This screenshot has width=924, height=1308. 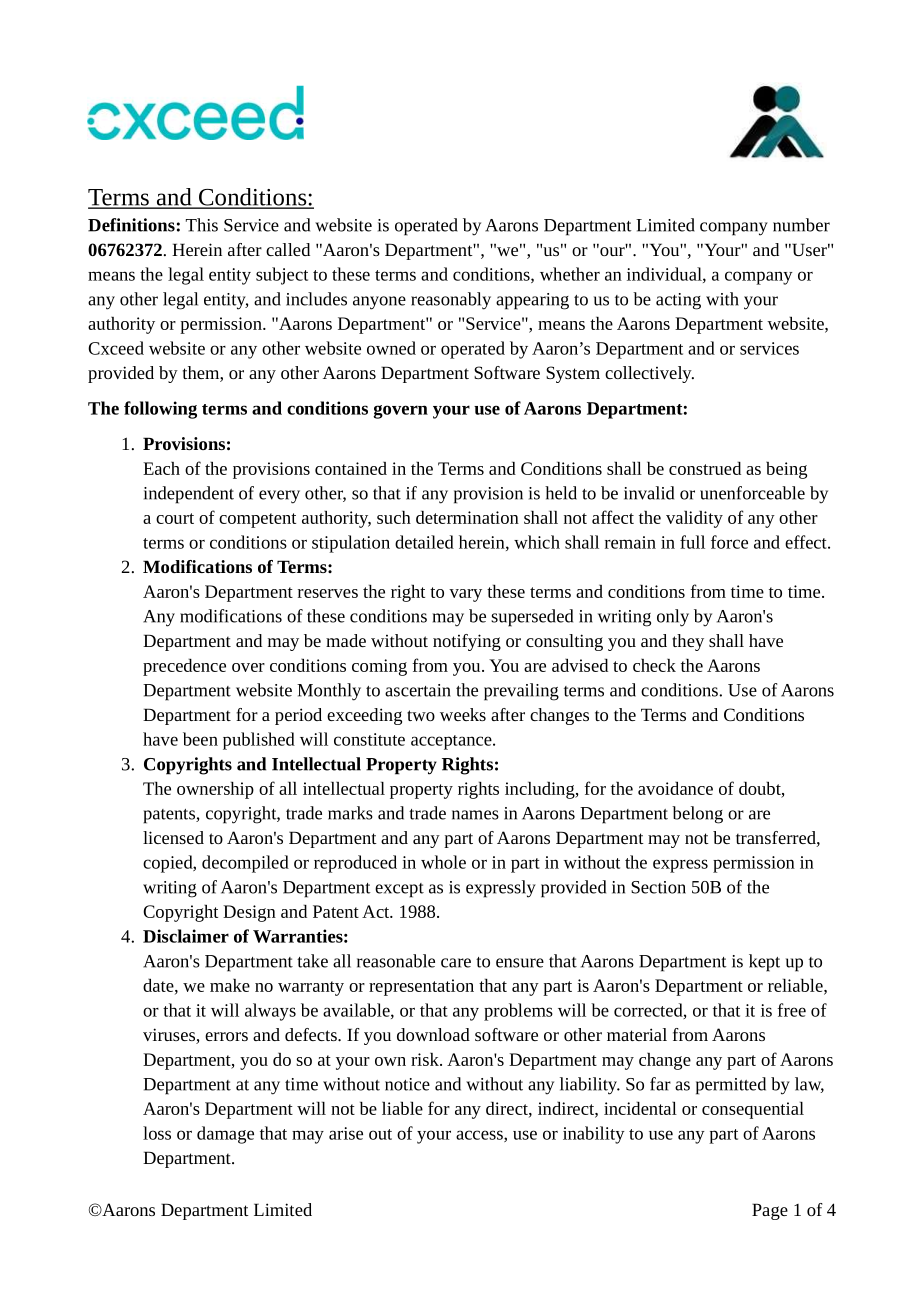 I want to click on reasonably, so click(x=451, y=301).
